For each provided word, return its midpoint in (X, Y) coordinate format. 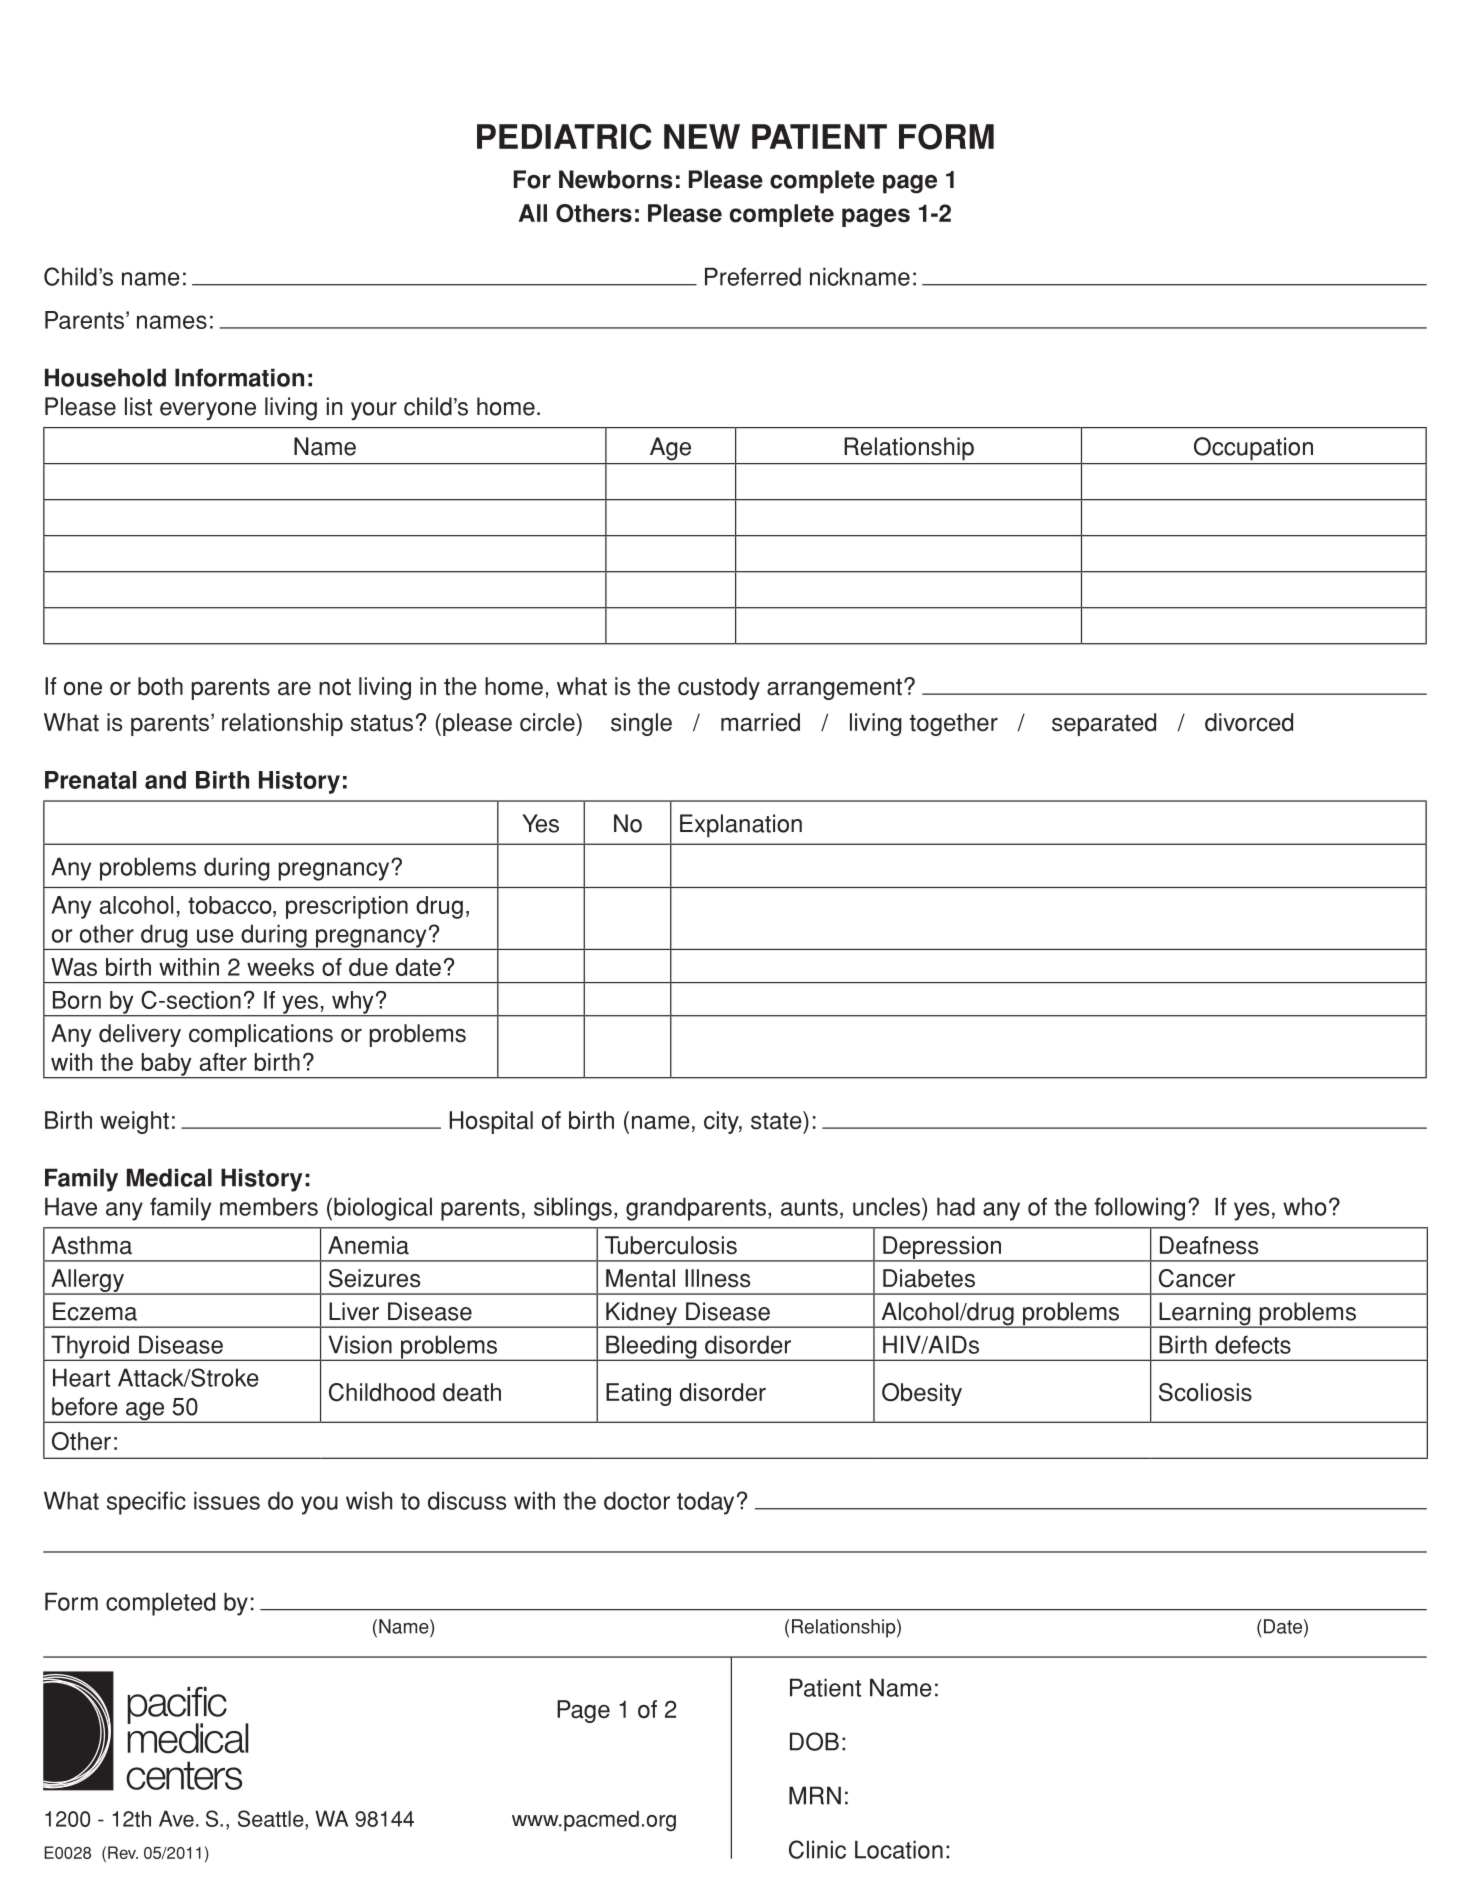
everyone (208, 411)
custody (719, 688)
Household (105, 377)
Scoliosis (1205, 1392)
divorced (1249, 722)
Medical (169, 1177)
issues (227, 1500)
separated (1104, 724)
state (777, 1120)
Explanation (741, 826)
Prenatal (90, 780)
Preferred (753, 276)
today (705, 1503)
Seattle (272, 1818)
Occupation (1253, 448)
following (1139, 1209)
